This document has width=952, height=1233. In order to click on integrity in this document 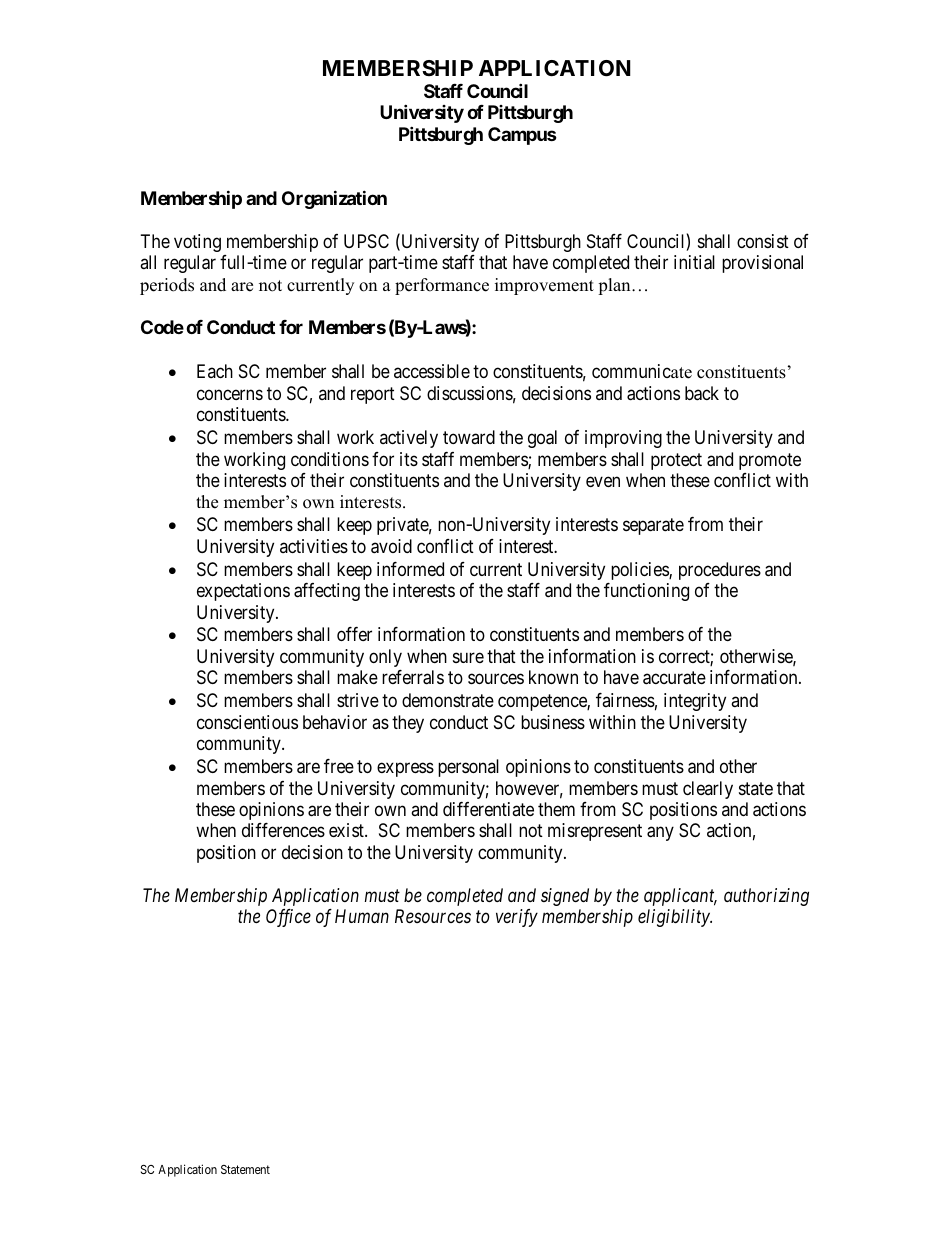, I will do `click(695, 702)`.
